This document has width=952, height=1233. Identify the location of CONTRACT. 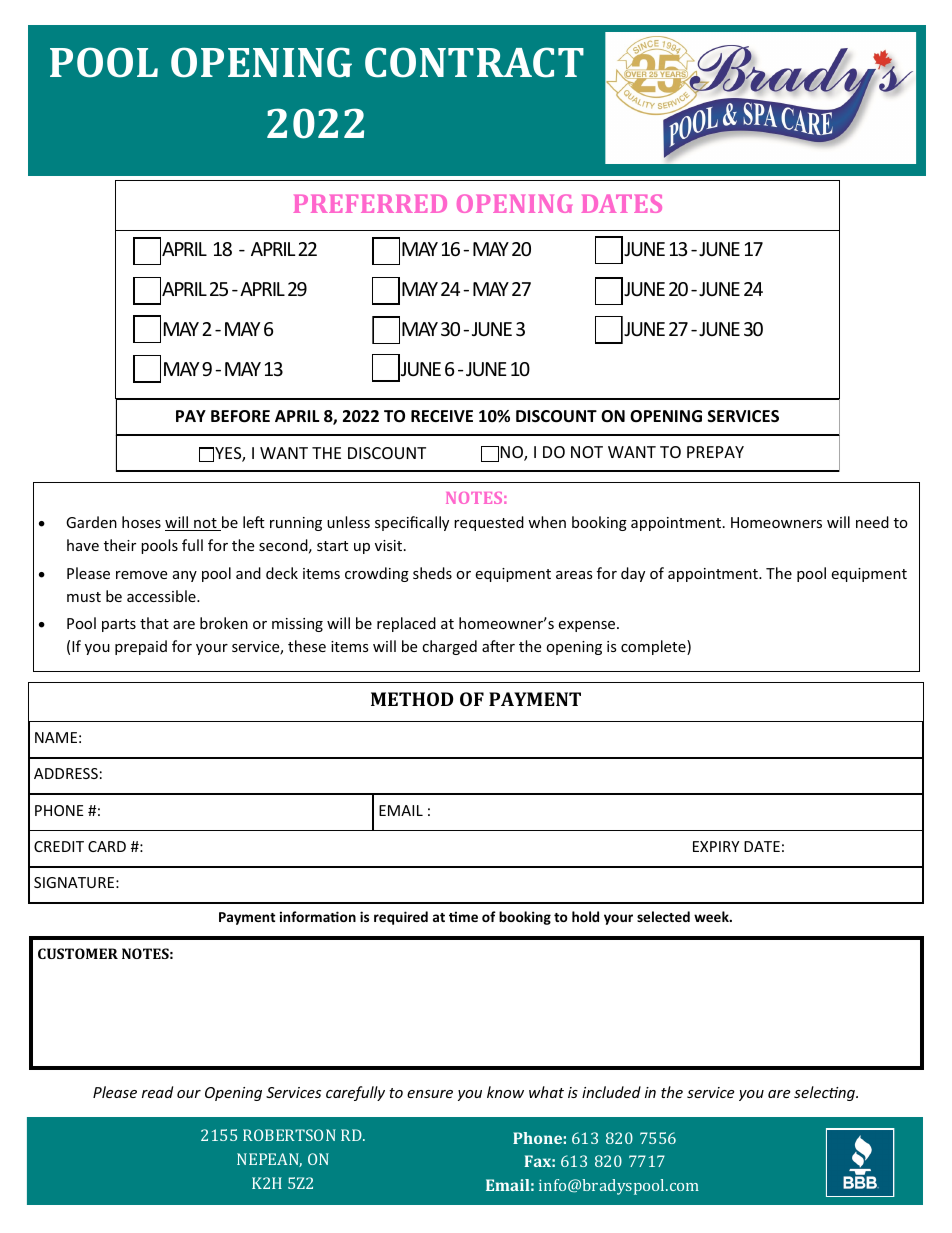
(474, 62).
